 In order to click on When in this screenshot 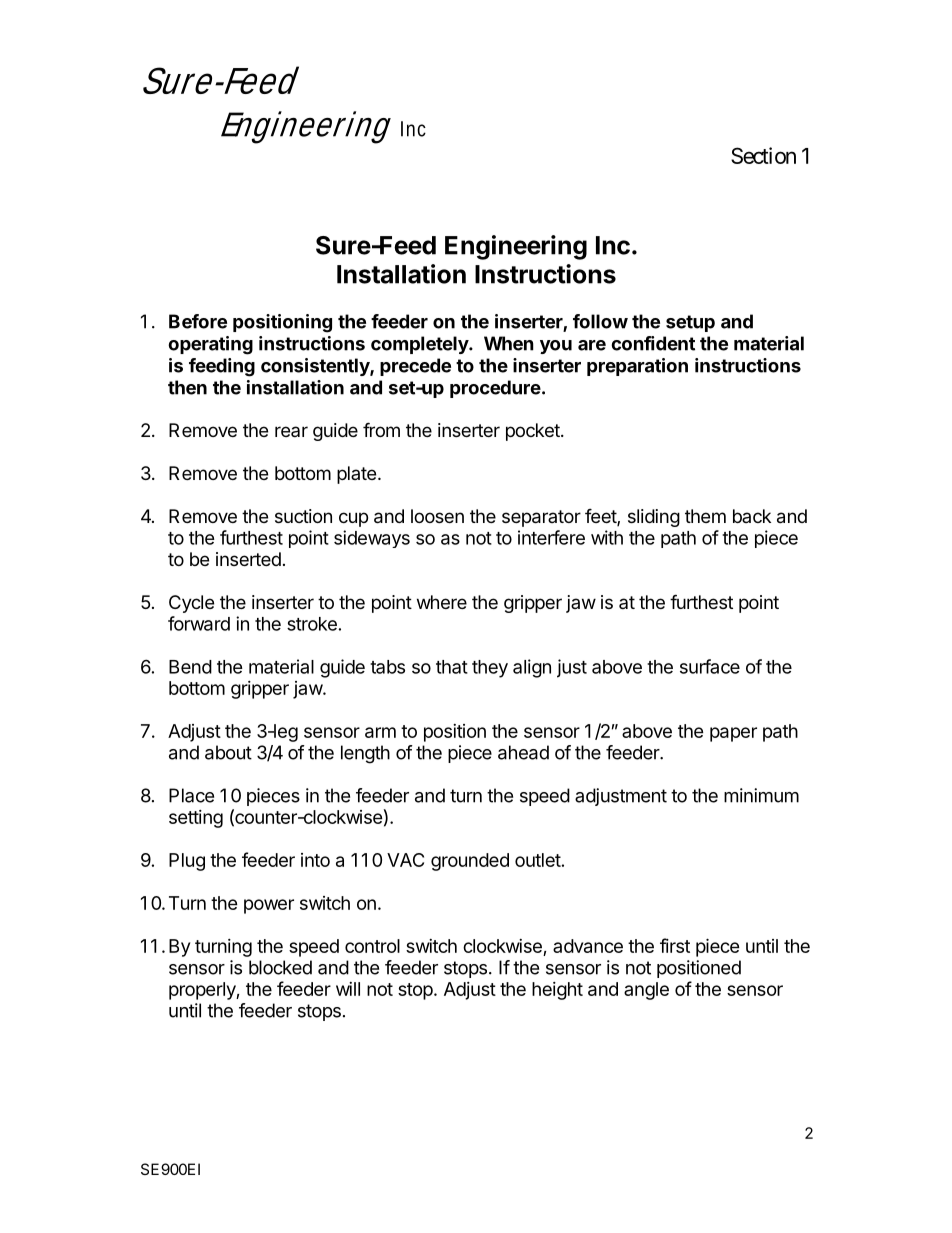, I will do `click(509, 343)`.
